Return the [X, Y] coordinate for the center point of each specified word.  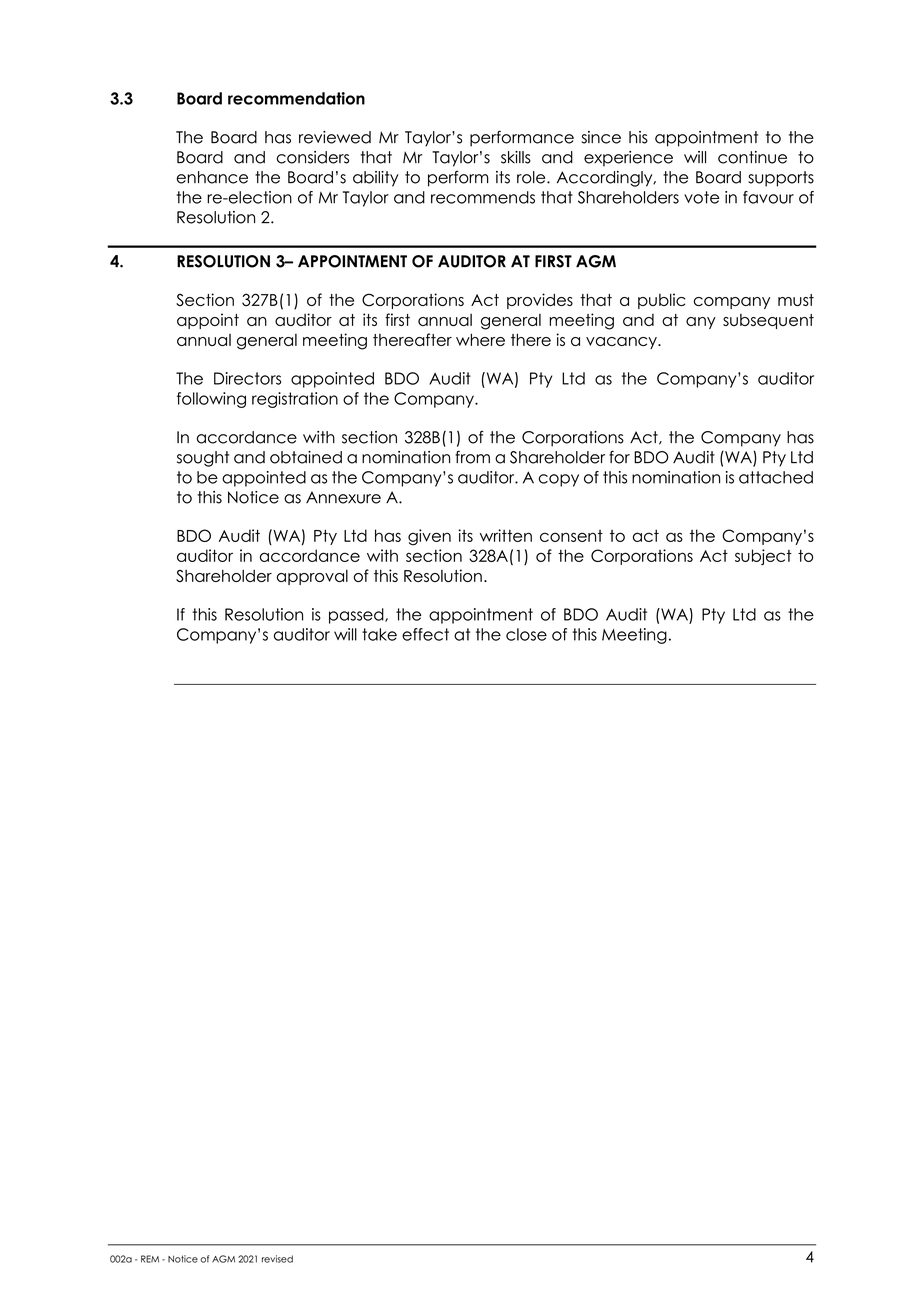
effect [425, 634]
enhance [212, 177]
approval [312, 577]
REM [150, 1259]
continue [752, 157]
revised [277, 1259]
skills [516, 157]
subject [763, 557]
